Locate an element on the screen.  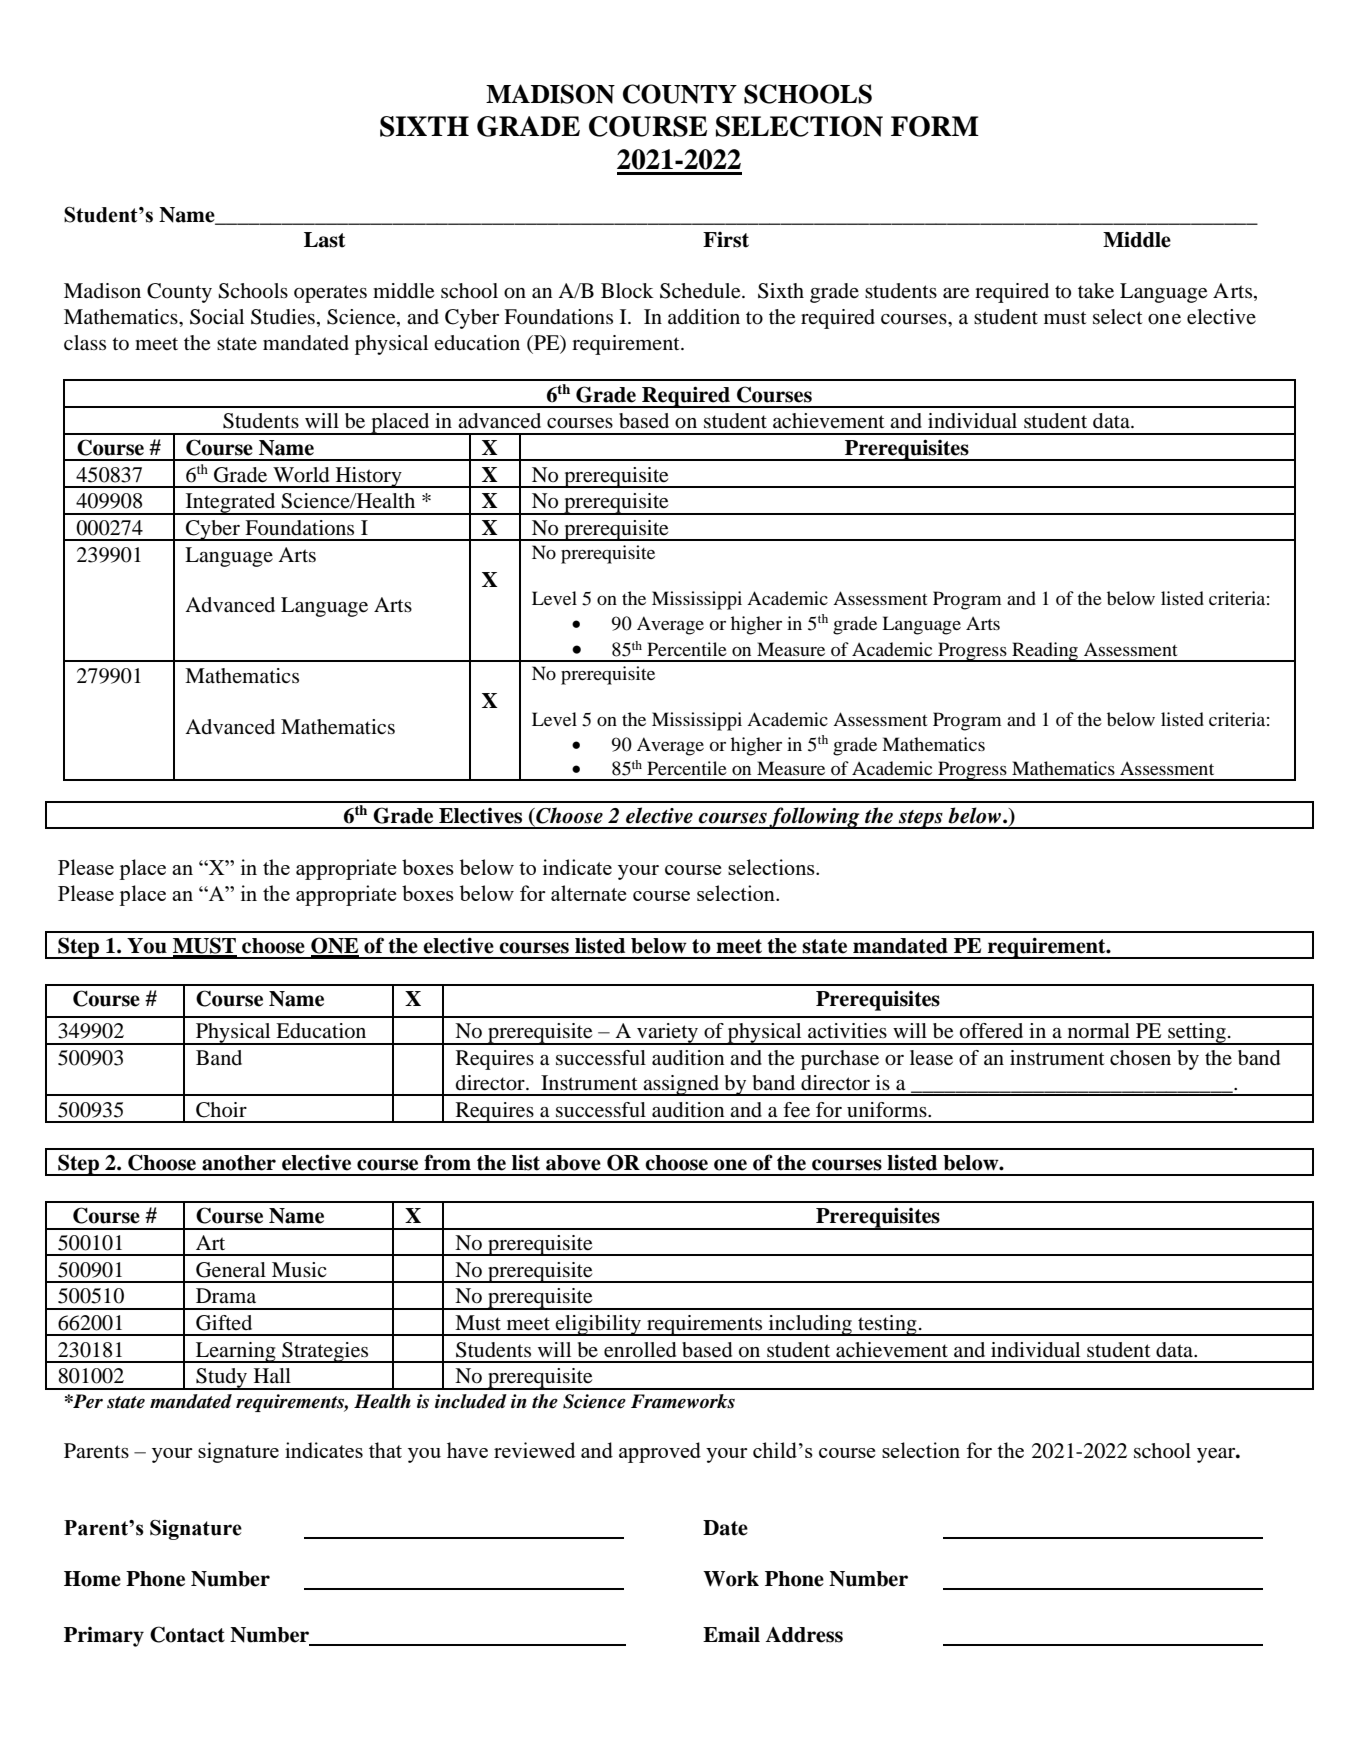
take is located at coordinates (1096, 291).
